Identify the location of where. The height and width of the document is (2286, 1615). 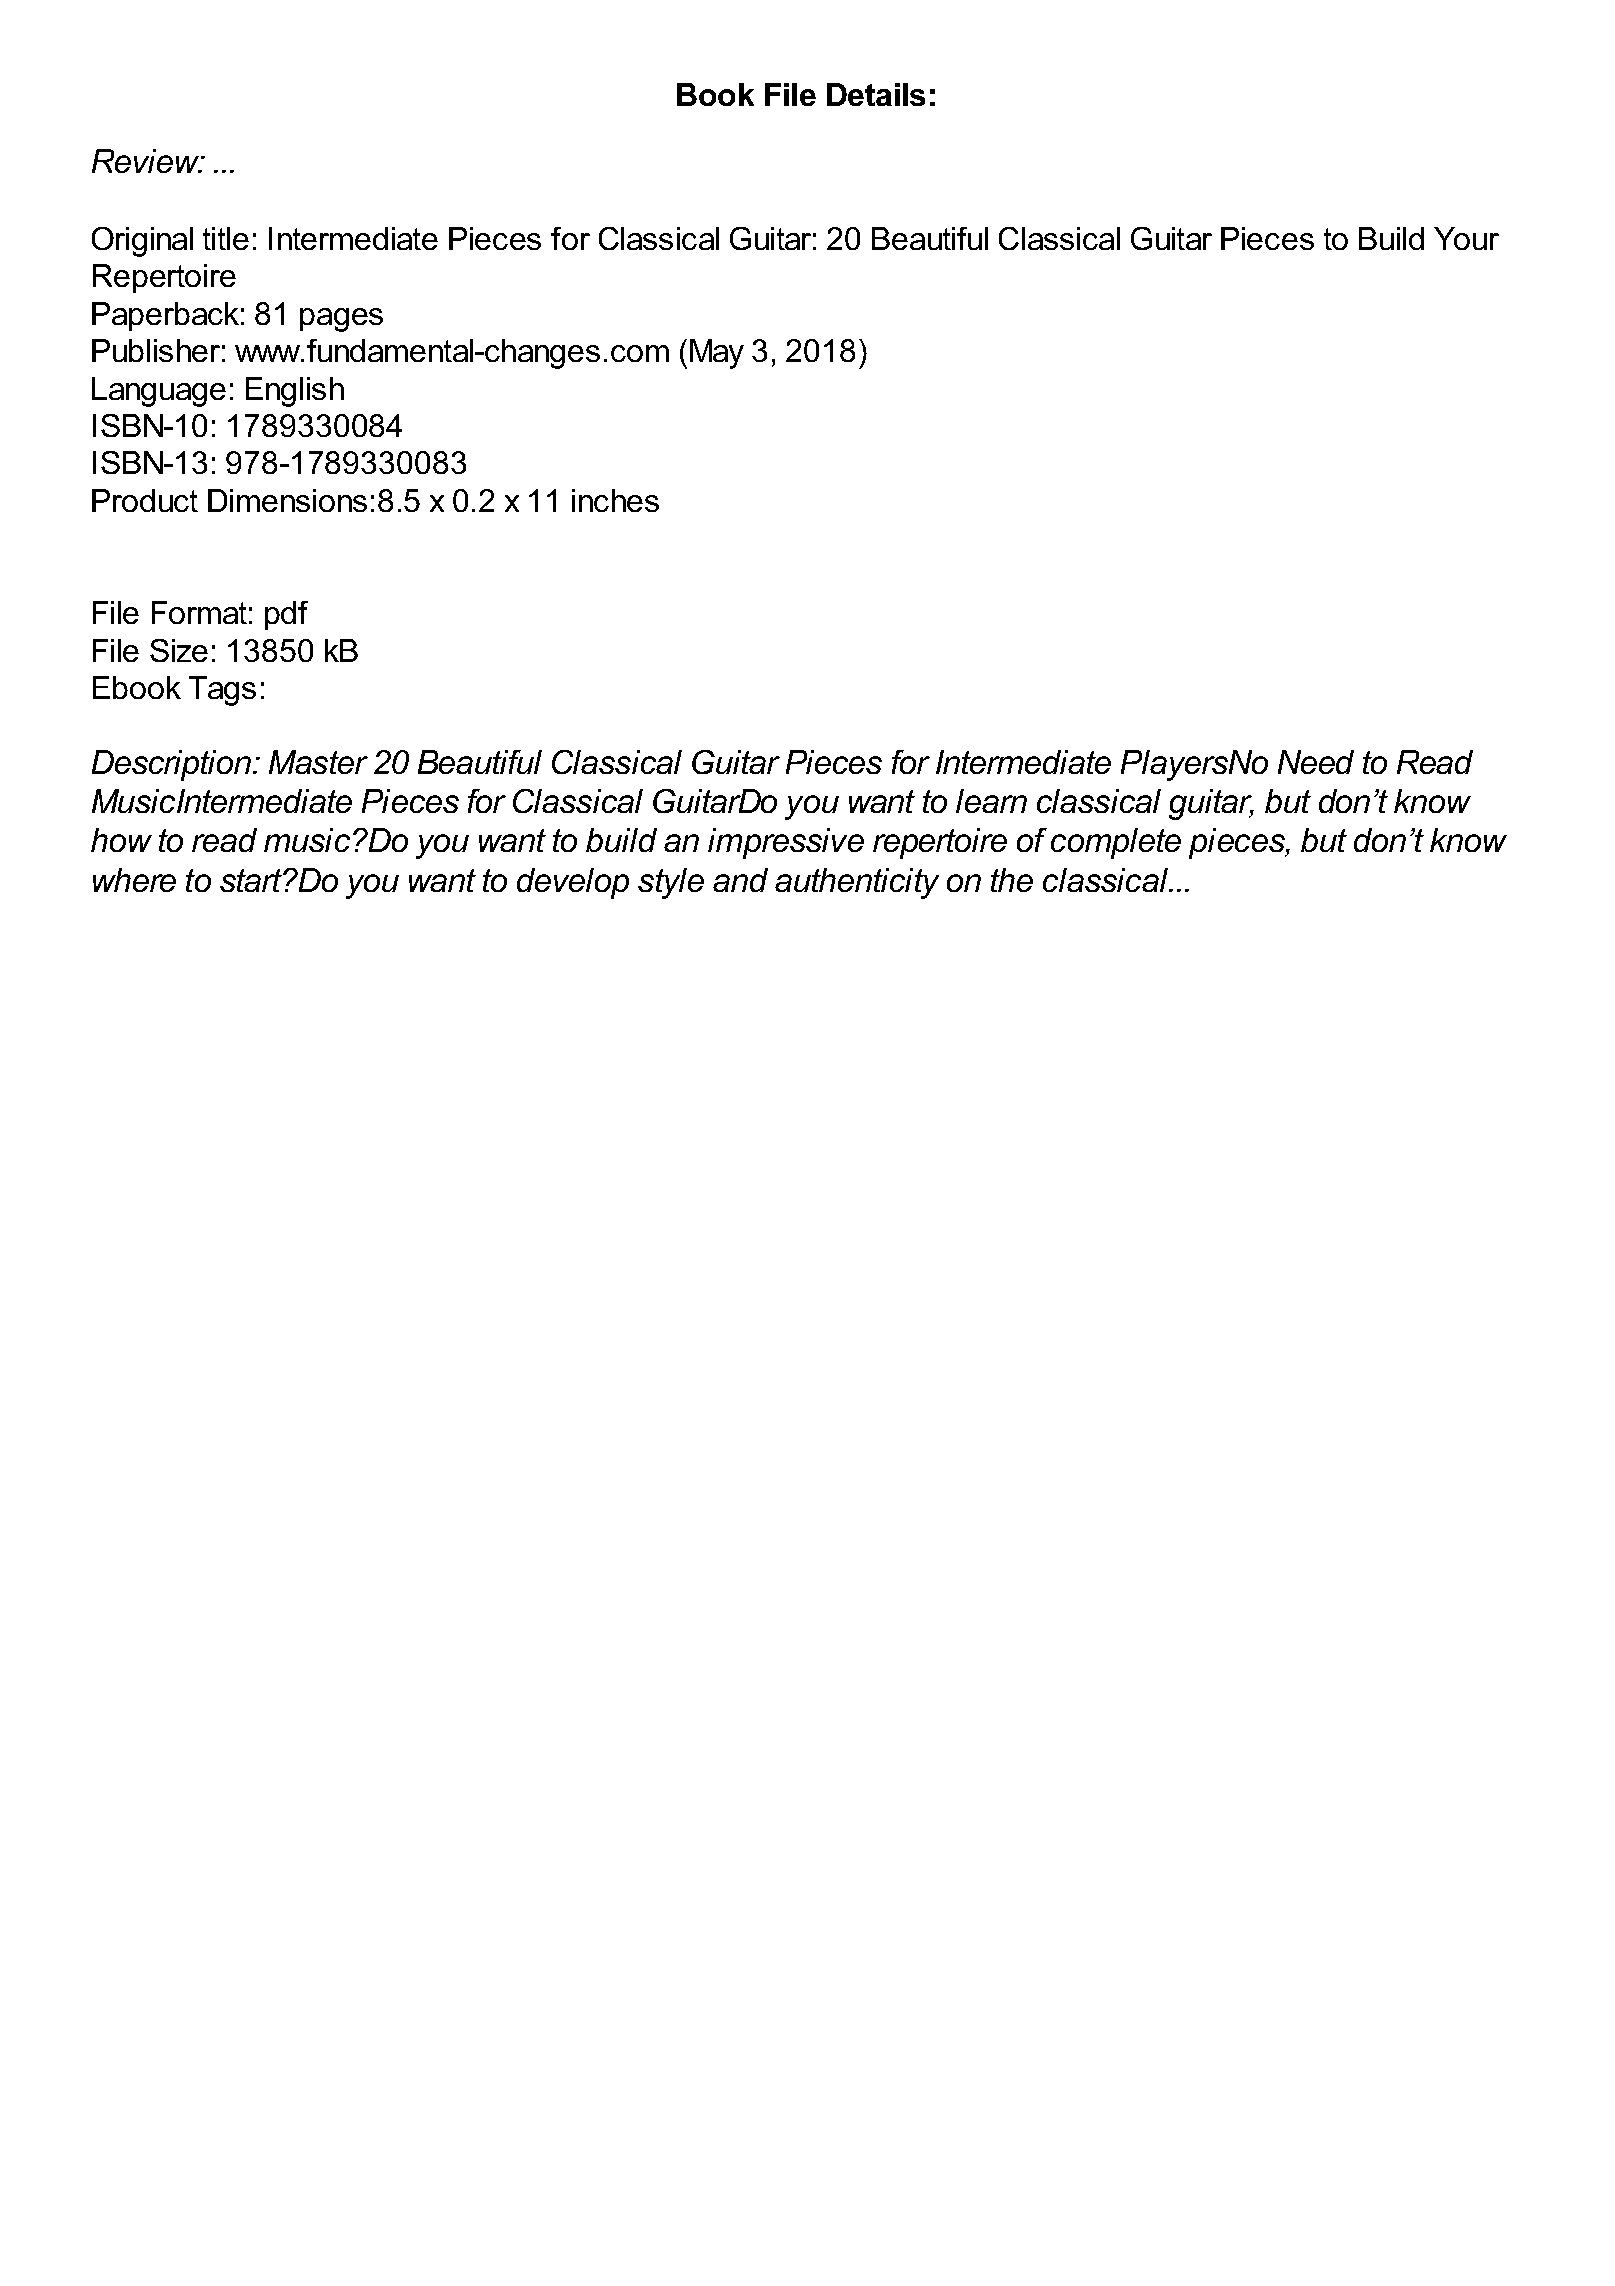
(134, 880).
